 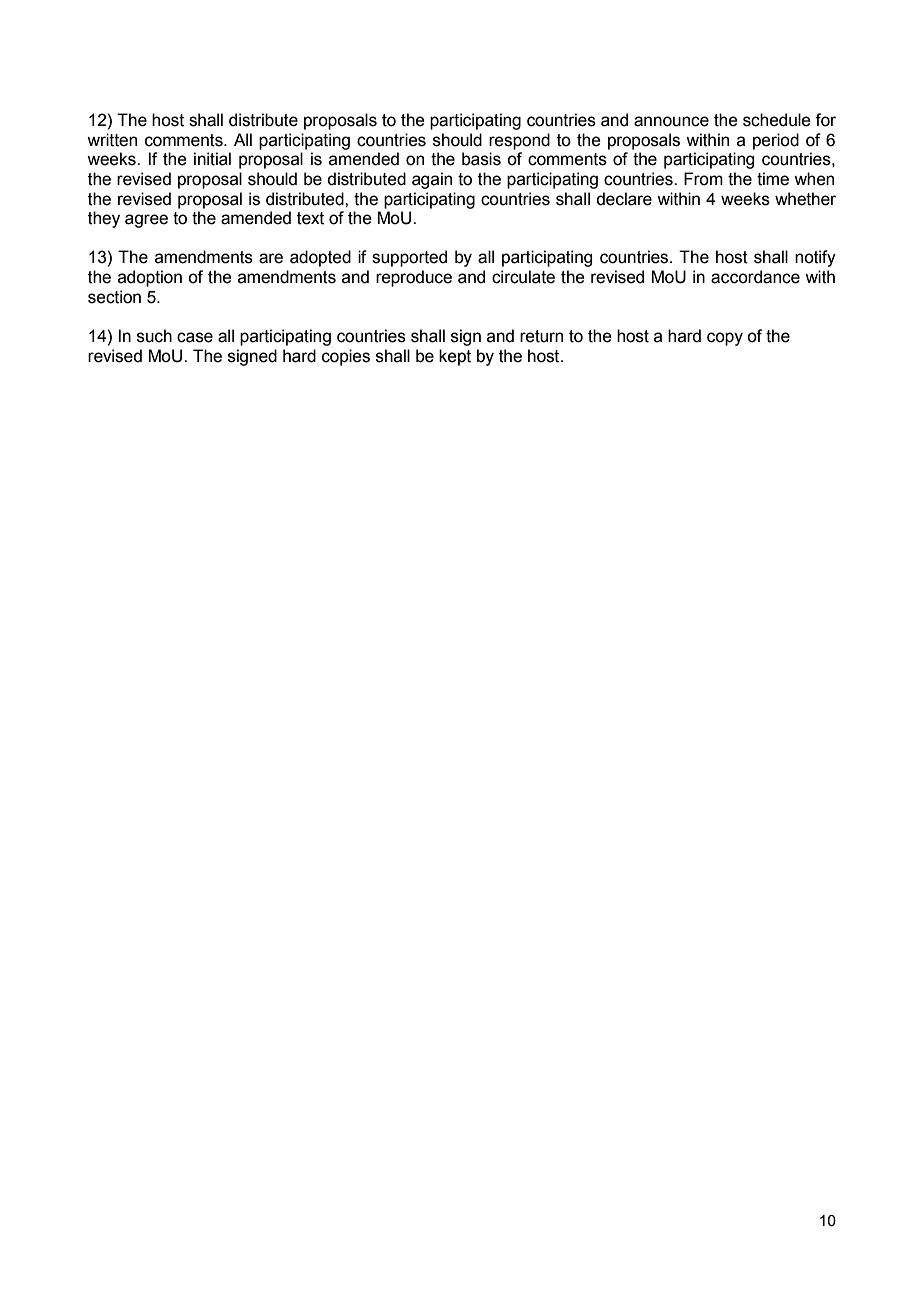 What do you see at coordinates (112, 140) in the screenshot?
I see `written` at bounding box center [112, 140].
